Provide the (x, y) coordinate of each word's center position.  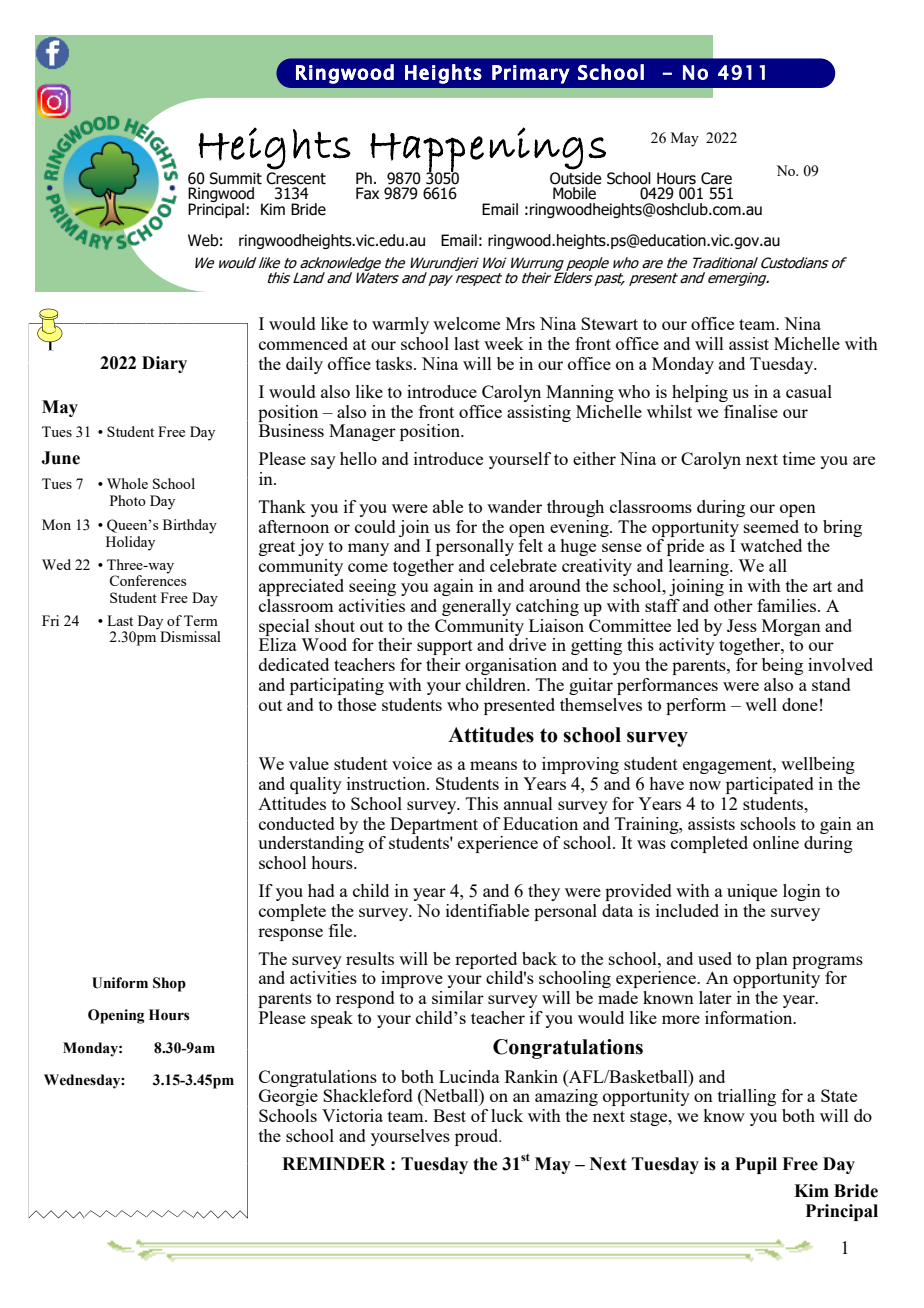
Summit (235, 178)
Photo (128, 500)
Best (449, 1115)
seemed (771, 526)
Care (716, 178)
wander (514, 506)
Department (434, 825)
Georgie (288, 1097)
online (776, 842)
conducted (297, 823)
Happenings (488, 150)
